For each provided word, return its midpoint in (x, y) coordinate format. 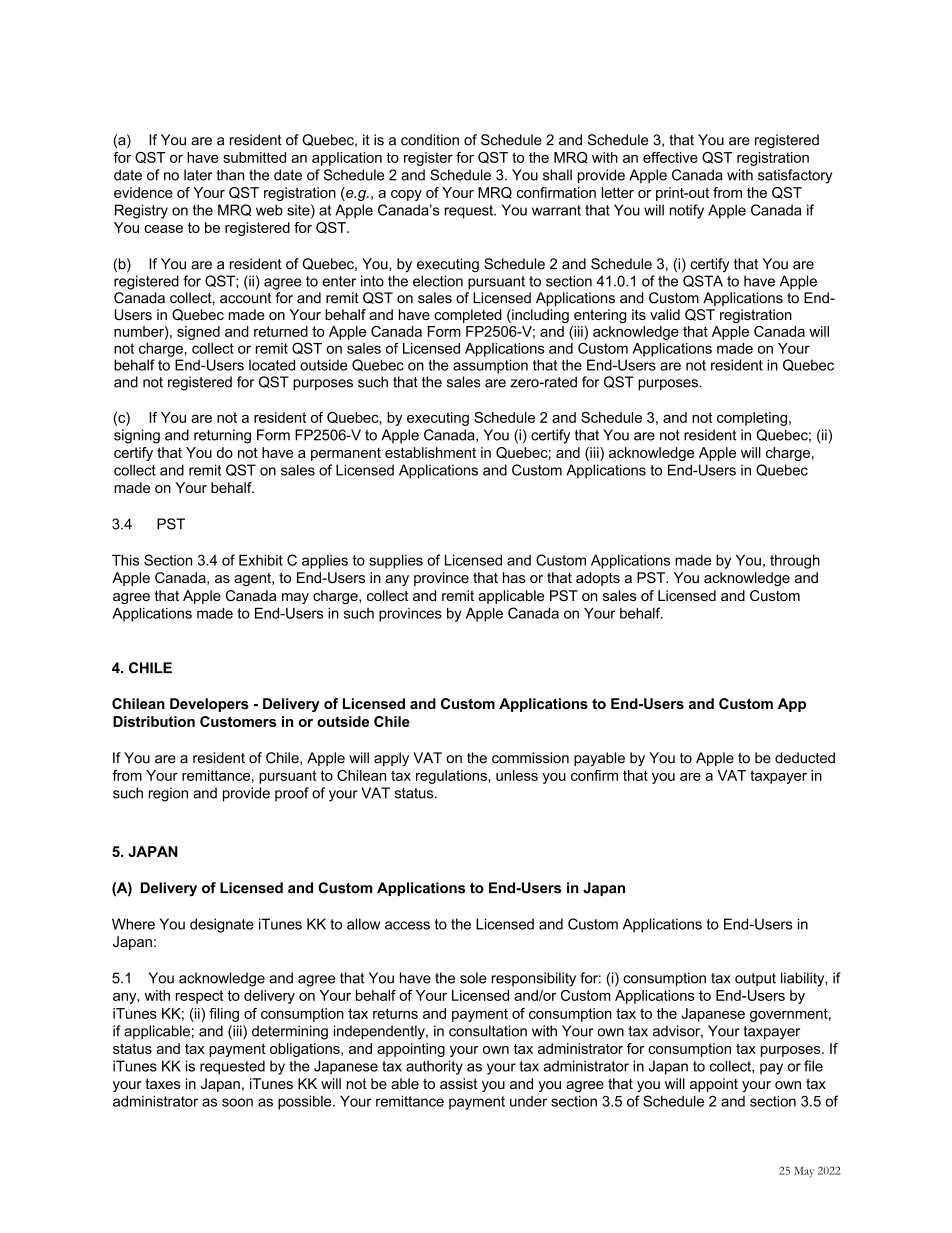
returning (222, 436)
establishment (430, 452)
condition (430, 140)
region (168, 794)
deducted (805, 758)
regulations (452, 777)
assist (459, 1083)
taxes (163, 1084)
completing (752, 419)
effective (670, 157)
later (198, 175)
